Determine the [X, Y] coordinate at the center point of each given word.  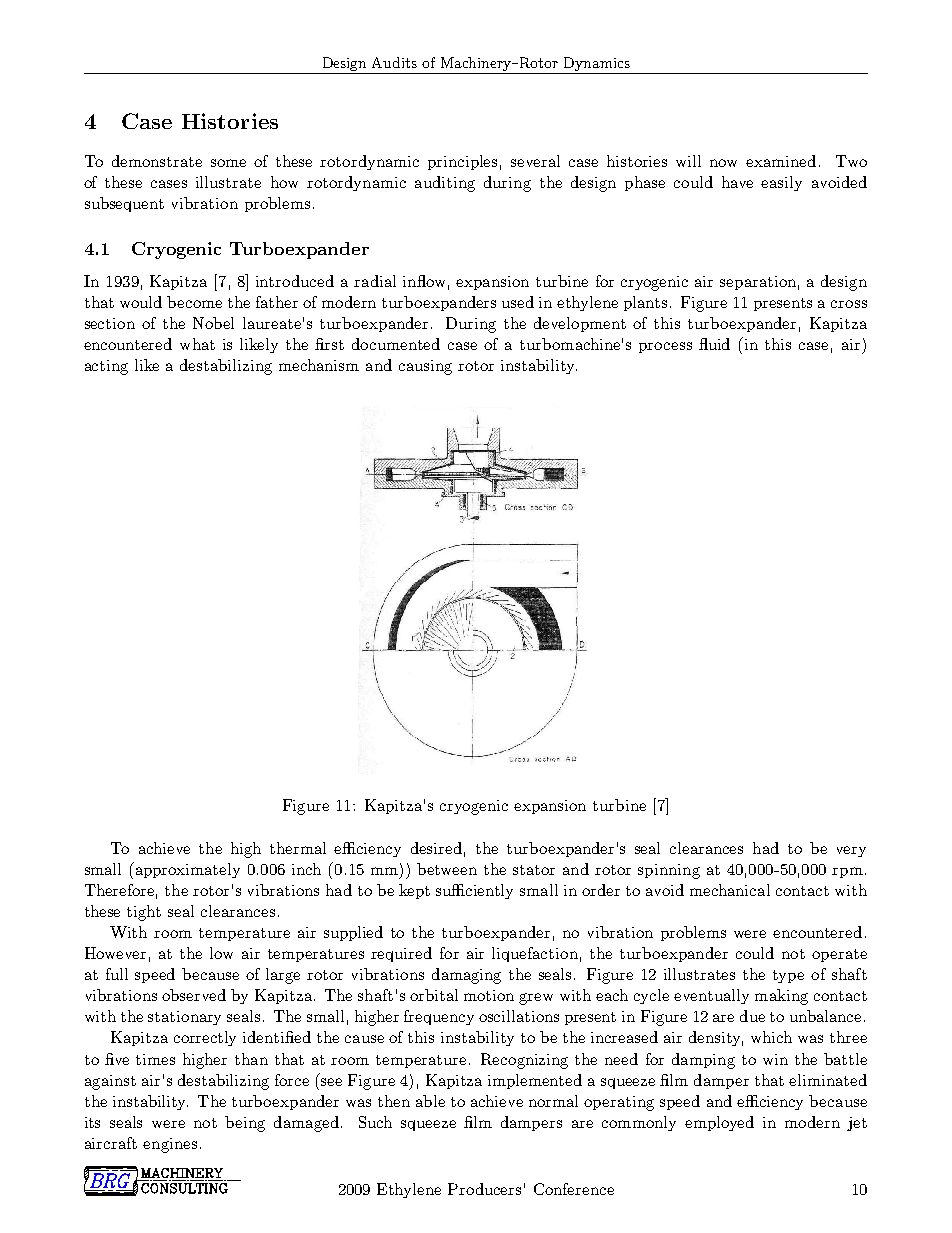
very [851, 851]
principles [462, 162]
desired [436, 848]
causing [425, 367]
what [197, 344]
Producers [484, 1189]
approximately [186, 870]
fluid [714, 344]
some [228, 163]
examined [781, 161]
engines [170, 1145]
